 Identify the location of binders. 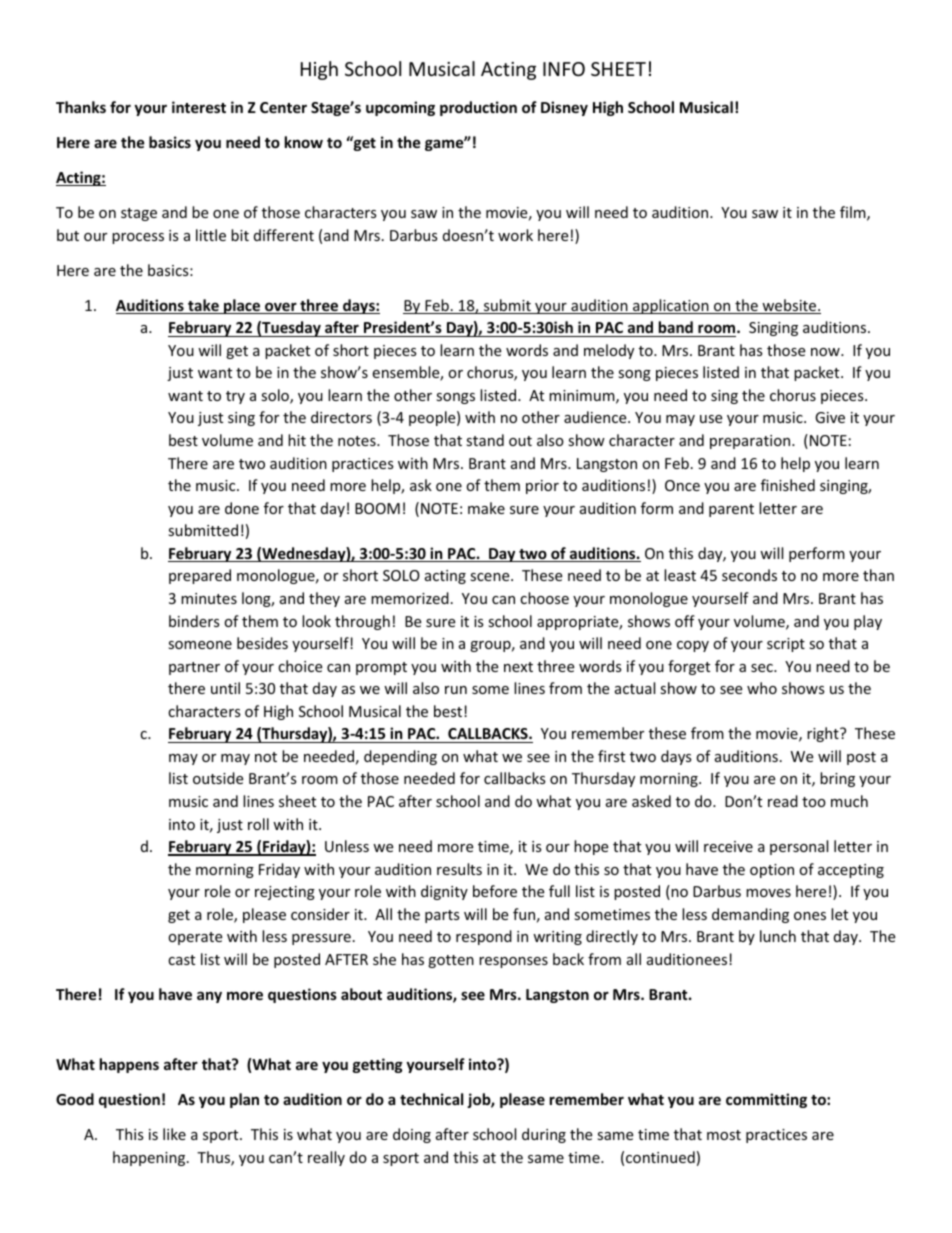
(194, 621).
